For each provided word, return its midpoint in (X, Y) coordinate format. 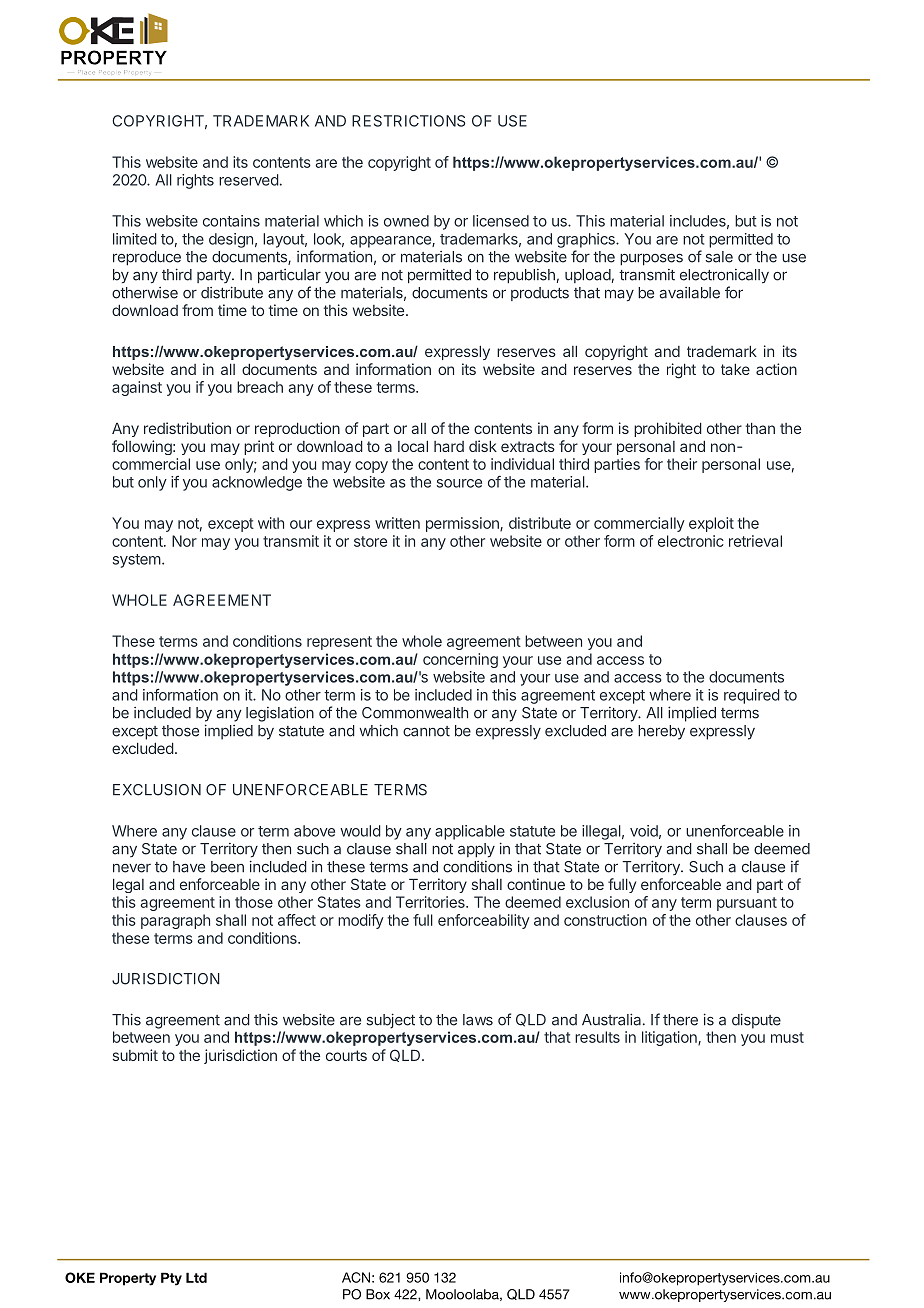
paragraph (175, 921)
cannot (426, 731)
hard (449, 446)
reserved (249, 180)
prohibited (668, 429)
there (680, 1020)
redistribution (187, 428)
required (752, 696)
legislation (280, 714)
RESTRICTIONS (408, 121)
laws (478, 1020)
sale (719, 257)
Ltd (196, 1277)
